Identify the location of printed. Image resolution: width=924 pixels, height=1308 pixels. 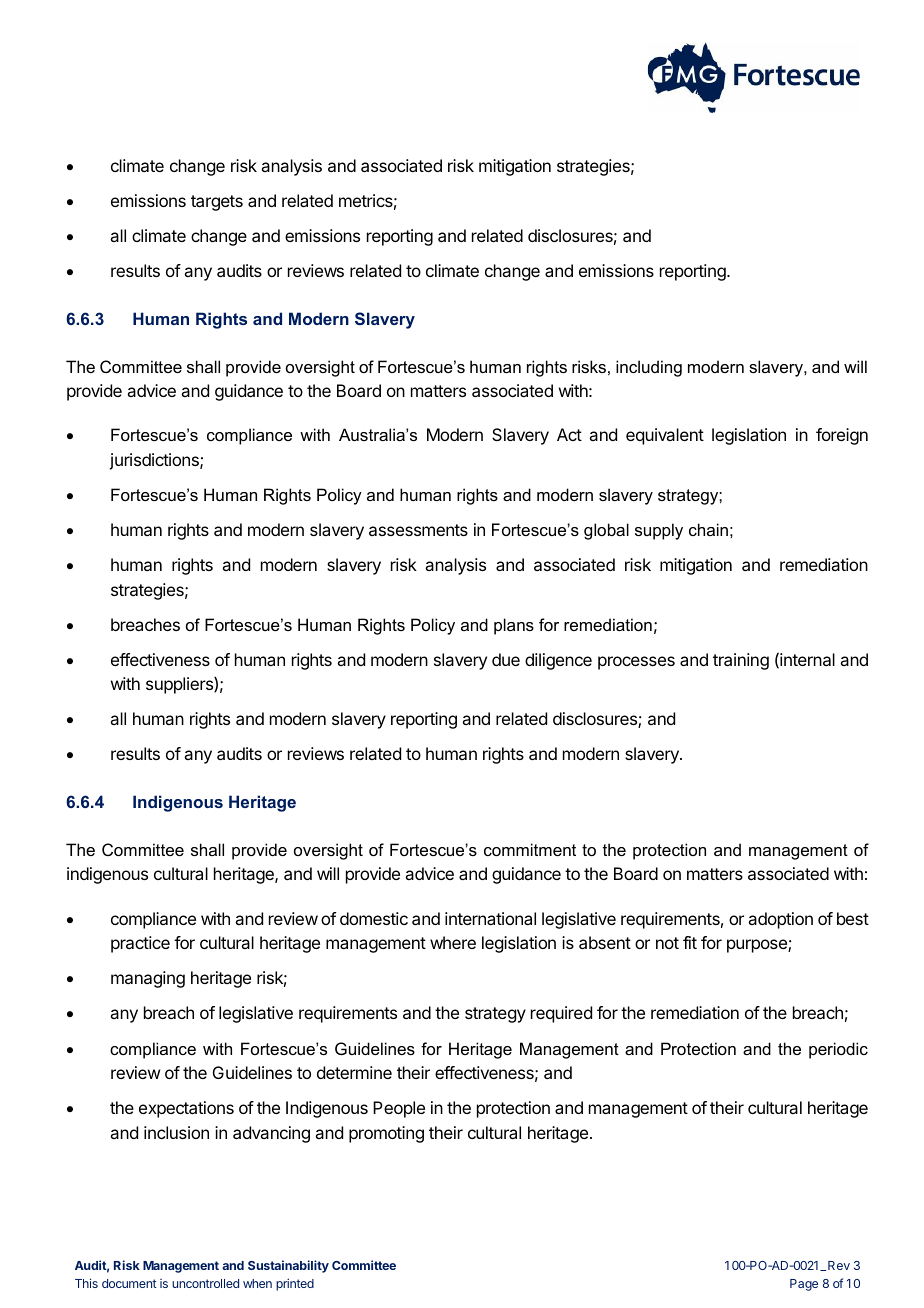
(295, 1284).
